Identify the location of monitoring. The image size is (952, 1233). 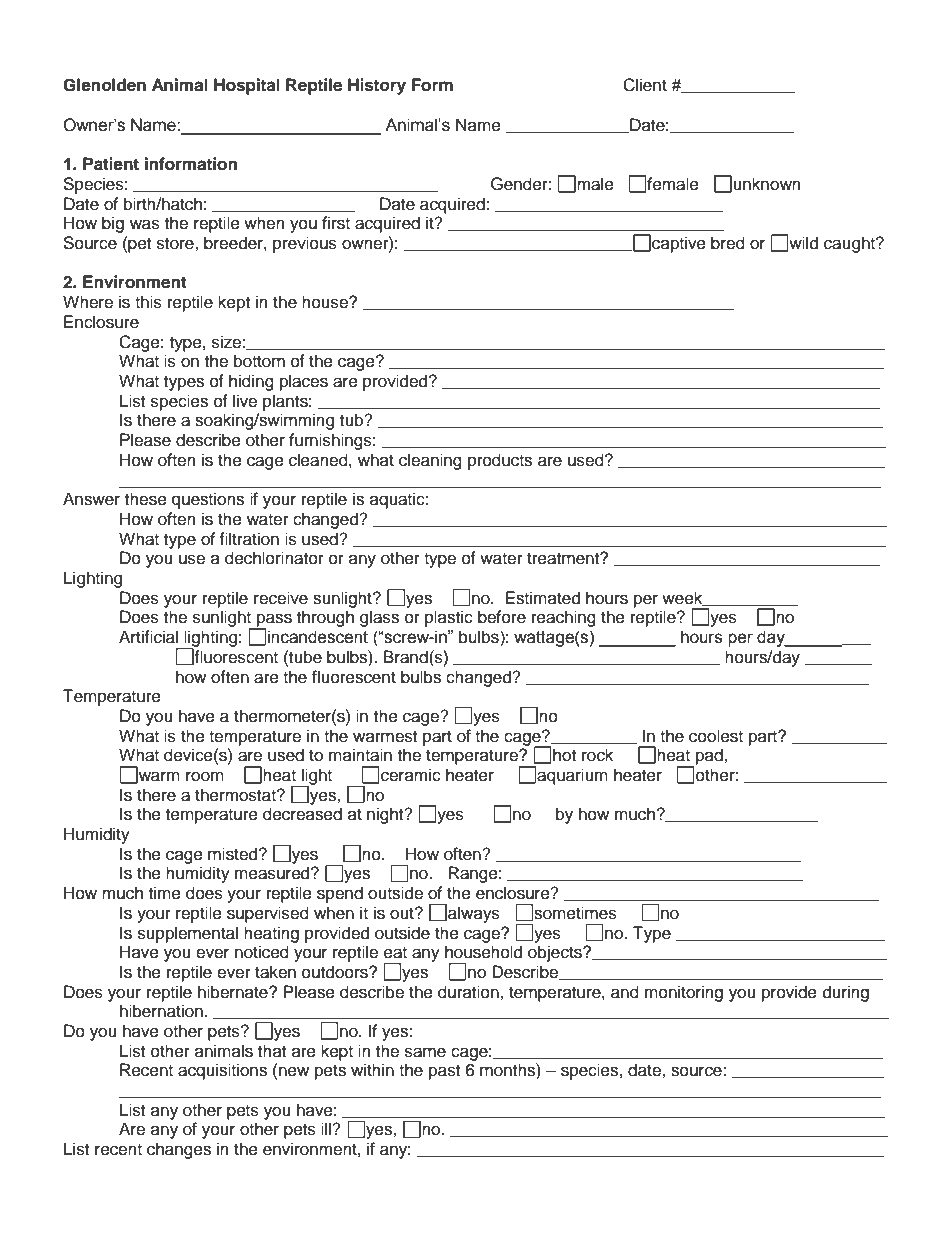
(684, 993).
